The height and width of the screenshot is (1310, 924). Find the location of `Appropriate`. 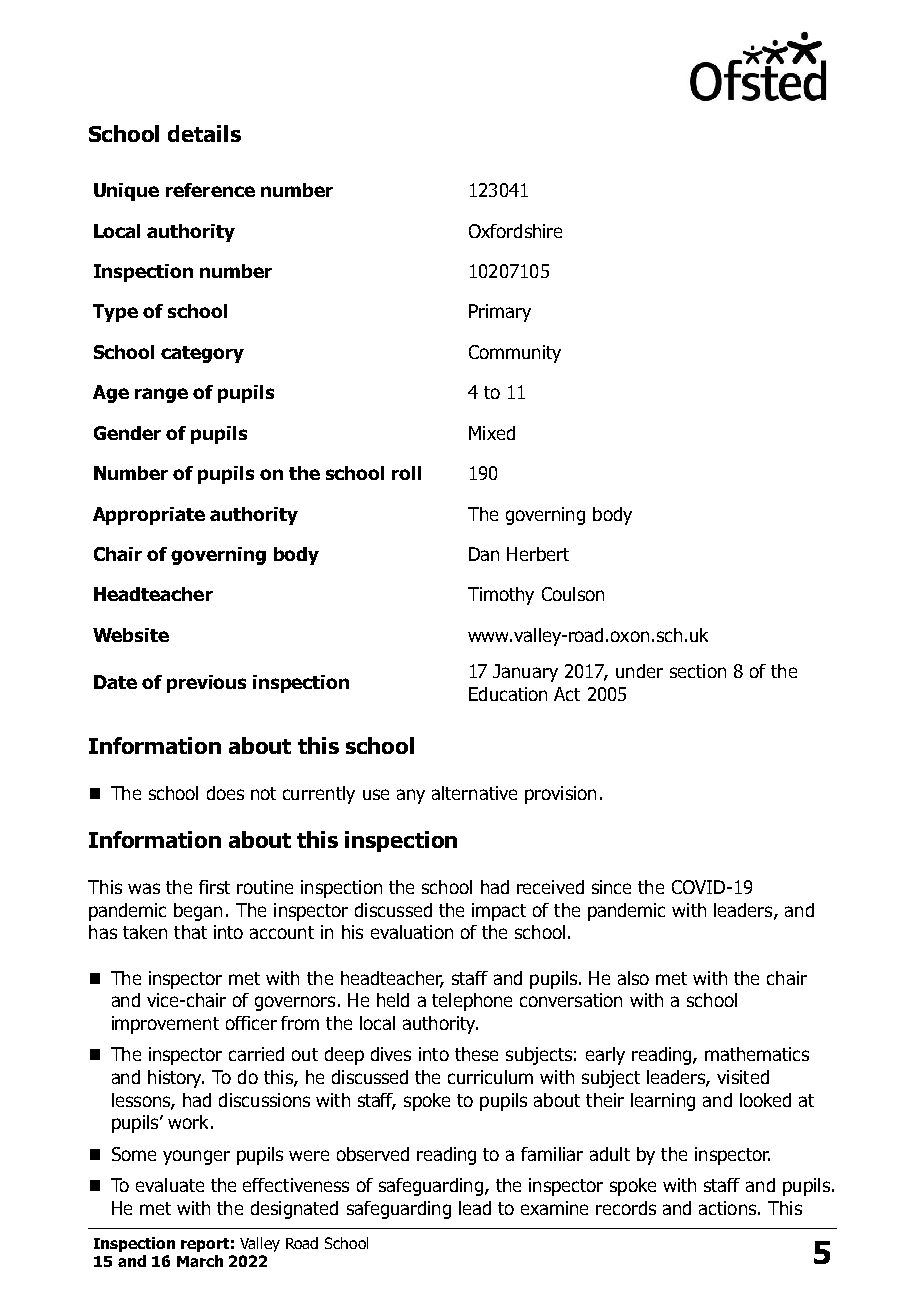

Appropriate is located at coordinates (149, 516).
